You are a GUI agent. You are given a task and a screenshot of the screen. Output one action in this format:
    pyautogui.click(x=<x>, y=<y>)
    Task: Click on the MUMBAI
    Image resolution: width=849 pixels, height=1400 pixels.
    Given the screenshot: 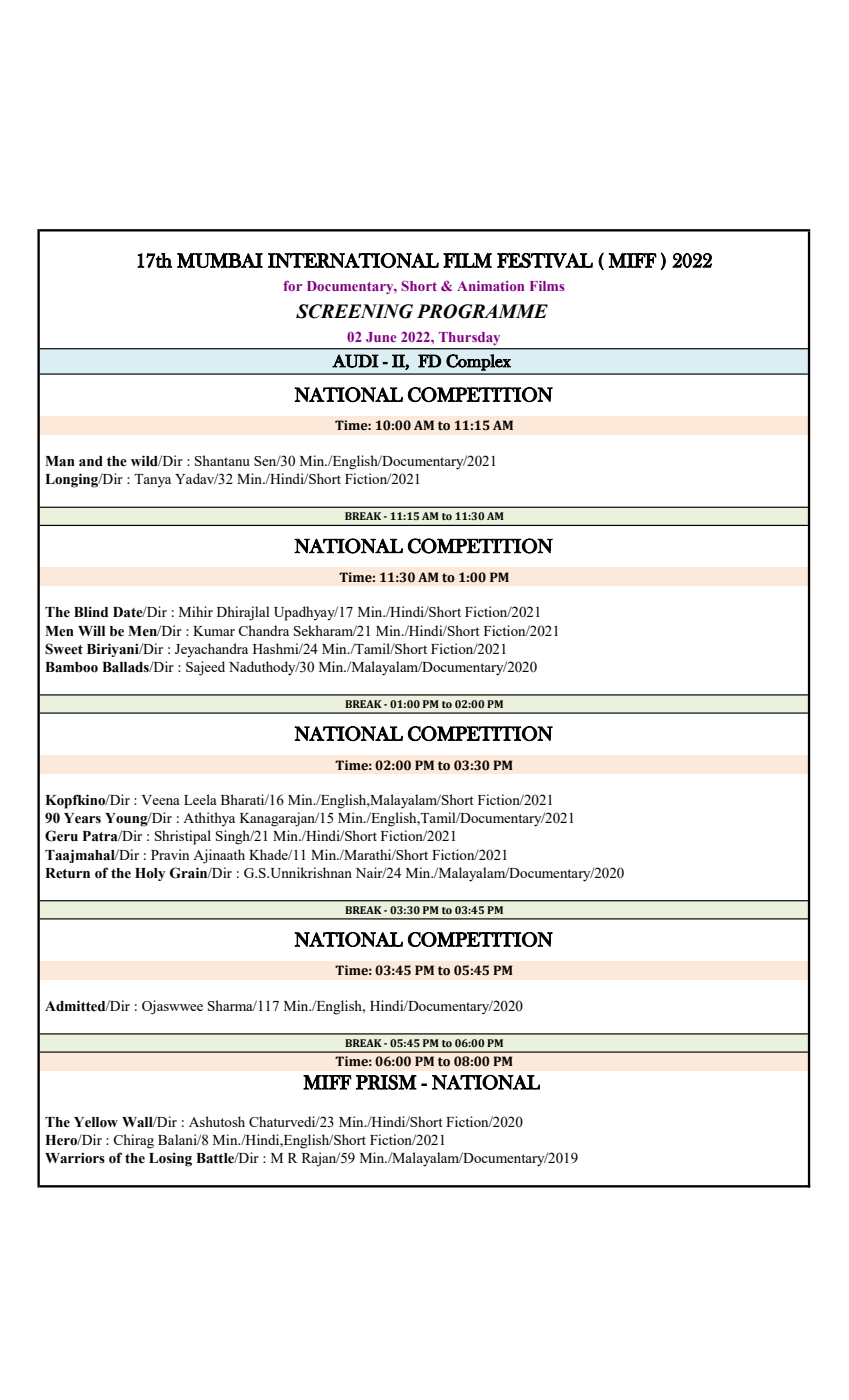 What is the action you would take?
    pyautogui.click(x=220, y=260)
